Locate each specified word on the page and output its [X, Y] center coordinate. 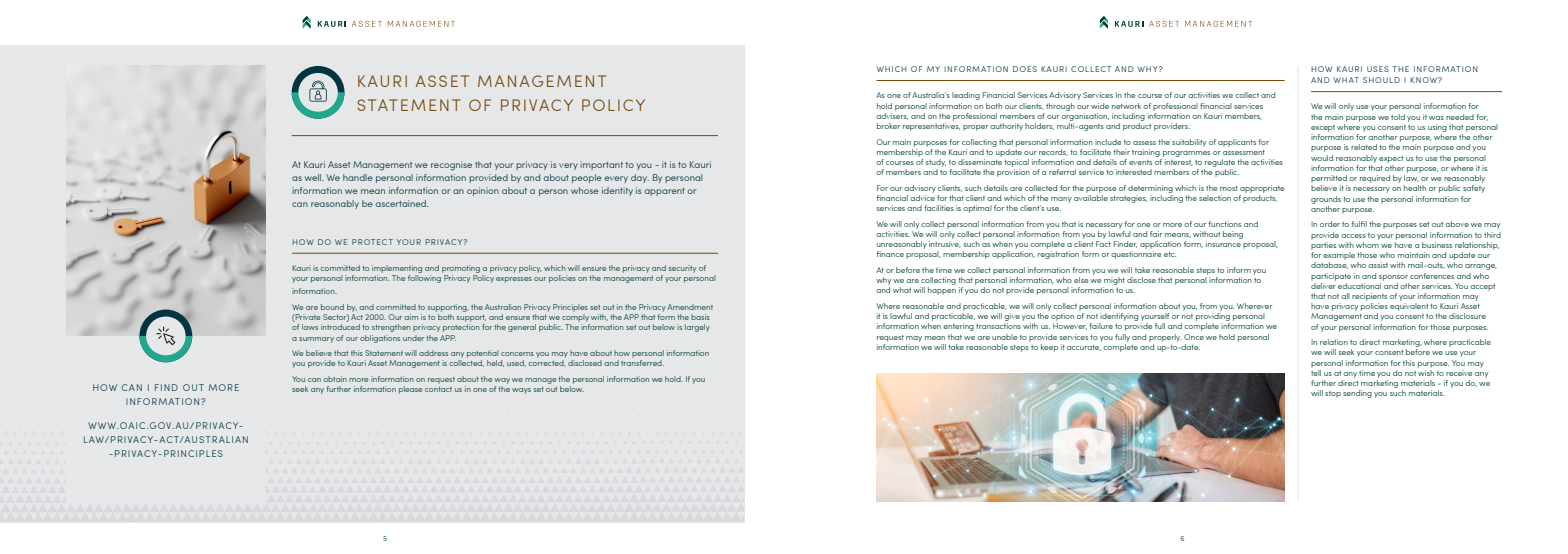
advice [922, 196]
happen [942, 291]
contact [438, 389]
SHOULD [1381, 80]
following [424, 279]
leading [966, 96]
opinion [483, 191]
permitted [1329, 179]
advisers [892, 115]
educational [1359, 286]
